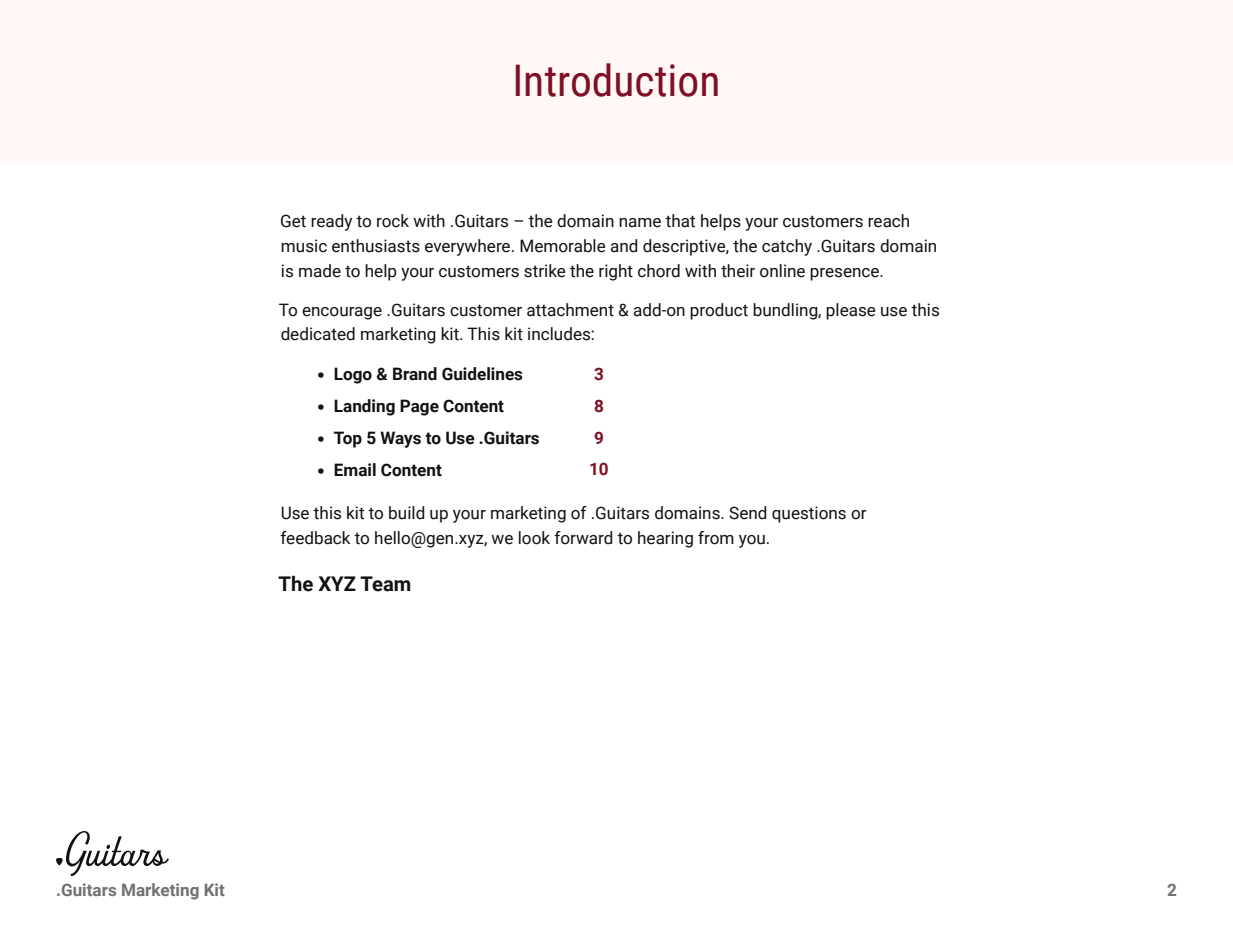 The image size is (1233, 952). Describe the element at coordinates (563, 246) in the screenshot. I see `Memorable` at that location.
